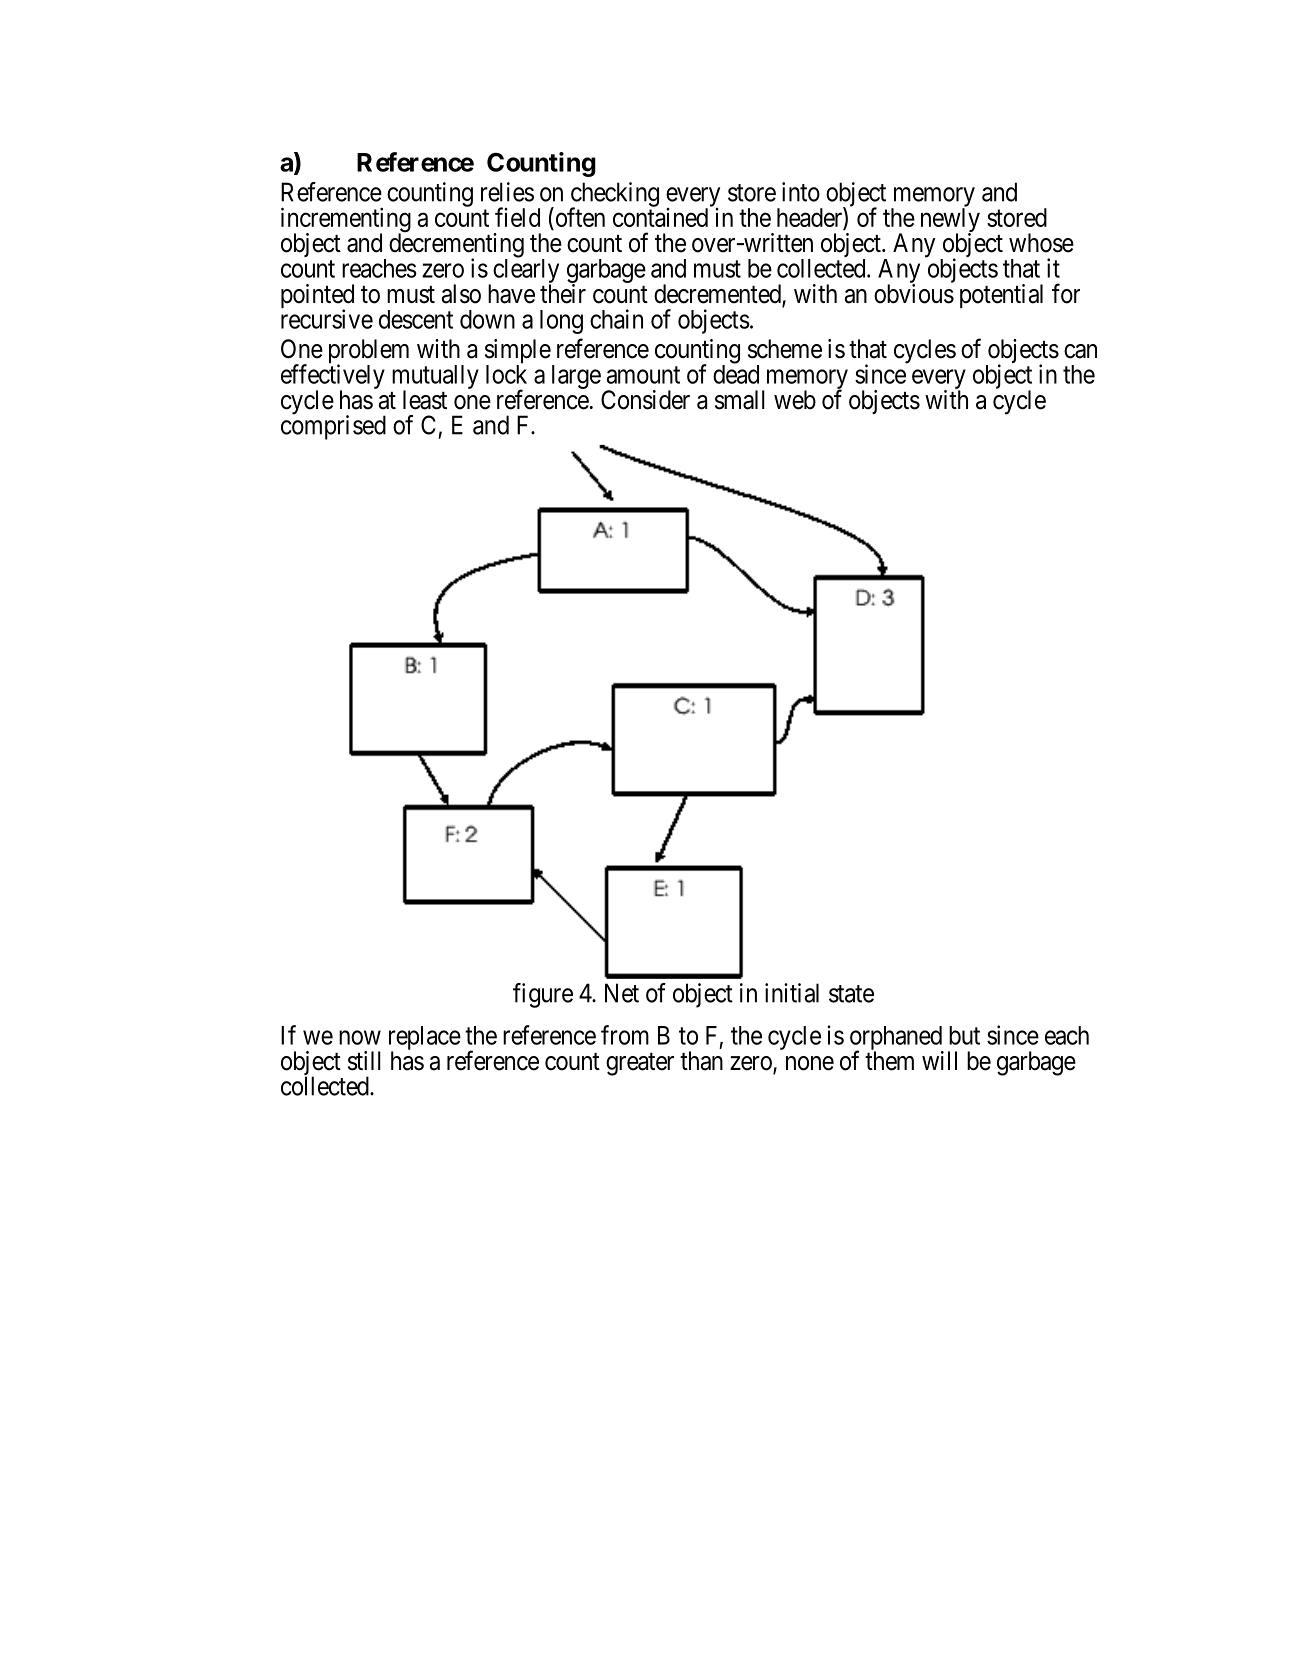 The width and height of the document is (1297, 1678). Describe the element at coordinates (346, 221) in the document. I see `incrementing` at that location.
